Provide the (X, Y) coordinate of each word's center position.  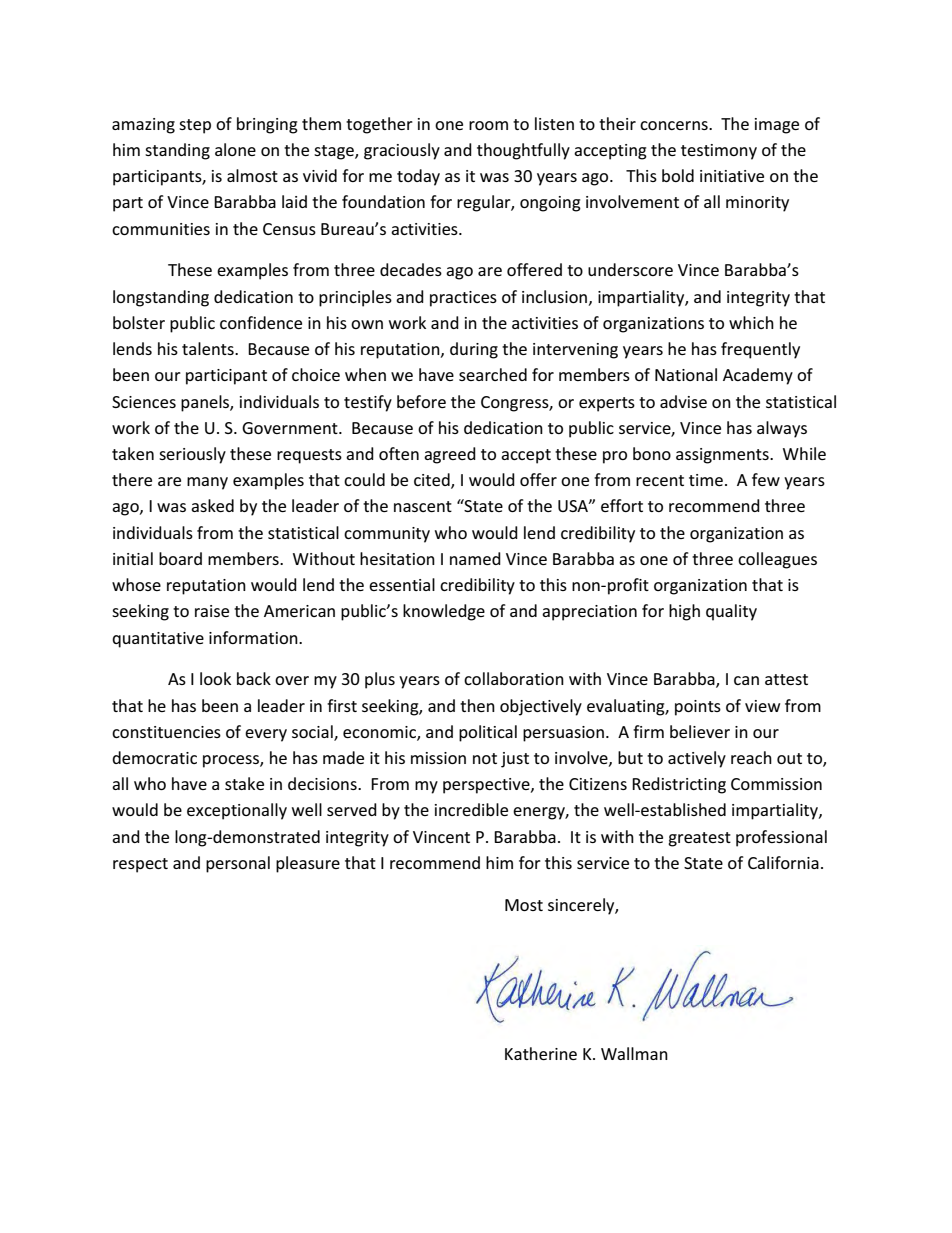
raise (212, 611)
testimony (719, 152)
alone (235, 149)
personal (238, 864)
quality (731, 612)
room (488, 125)
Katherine (541, 1053)
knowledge (444, 612)
